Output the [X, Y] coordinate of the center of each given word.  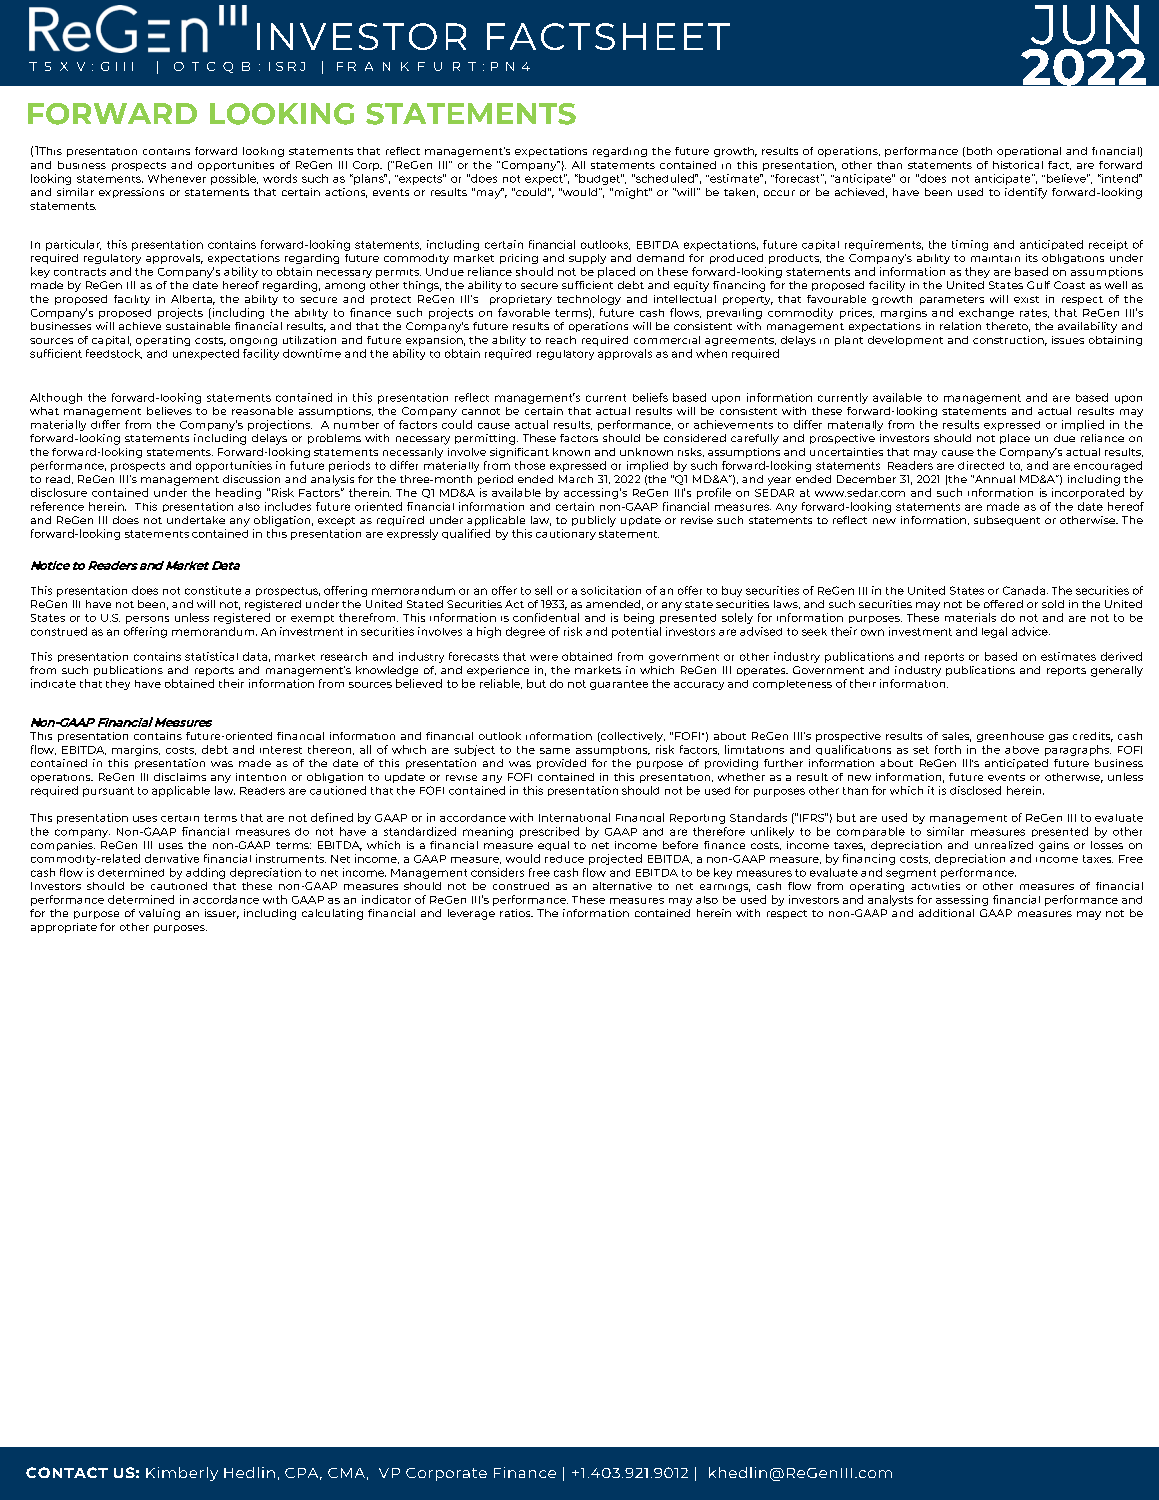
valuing [159, 914]
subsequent [1007, 521]
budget [599, 179]
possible [234, 179]
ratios [516, 913]
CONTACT [67, 1472]
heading [238, 493]
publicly [594, 521]
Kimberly [182, 1474]
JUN [1085, 25]
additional [946, 913]
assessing [962, 900]
